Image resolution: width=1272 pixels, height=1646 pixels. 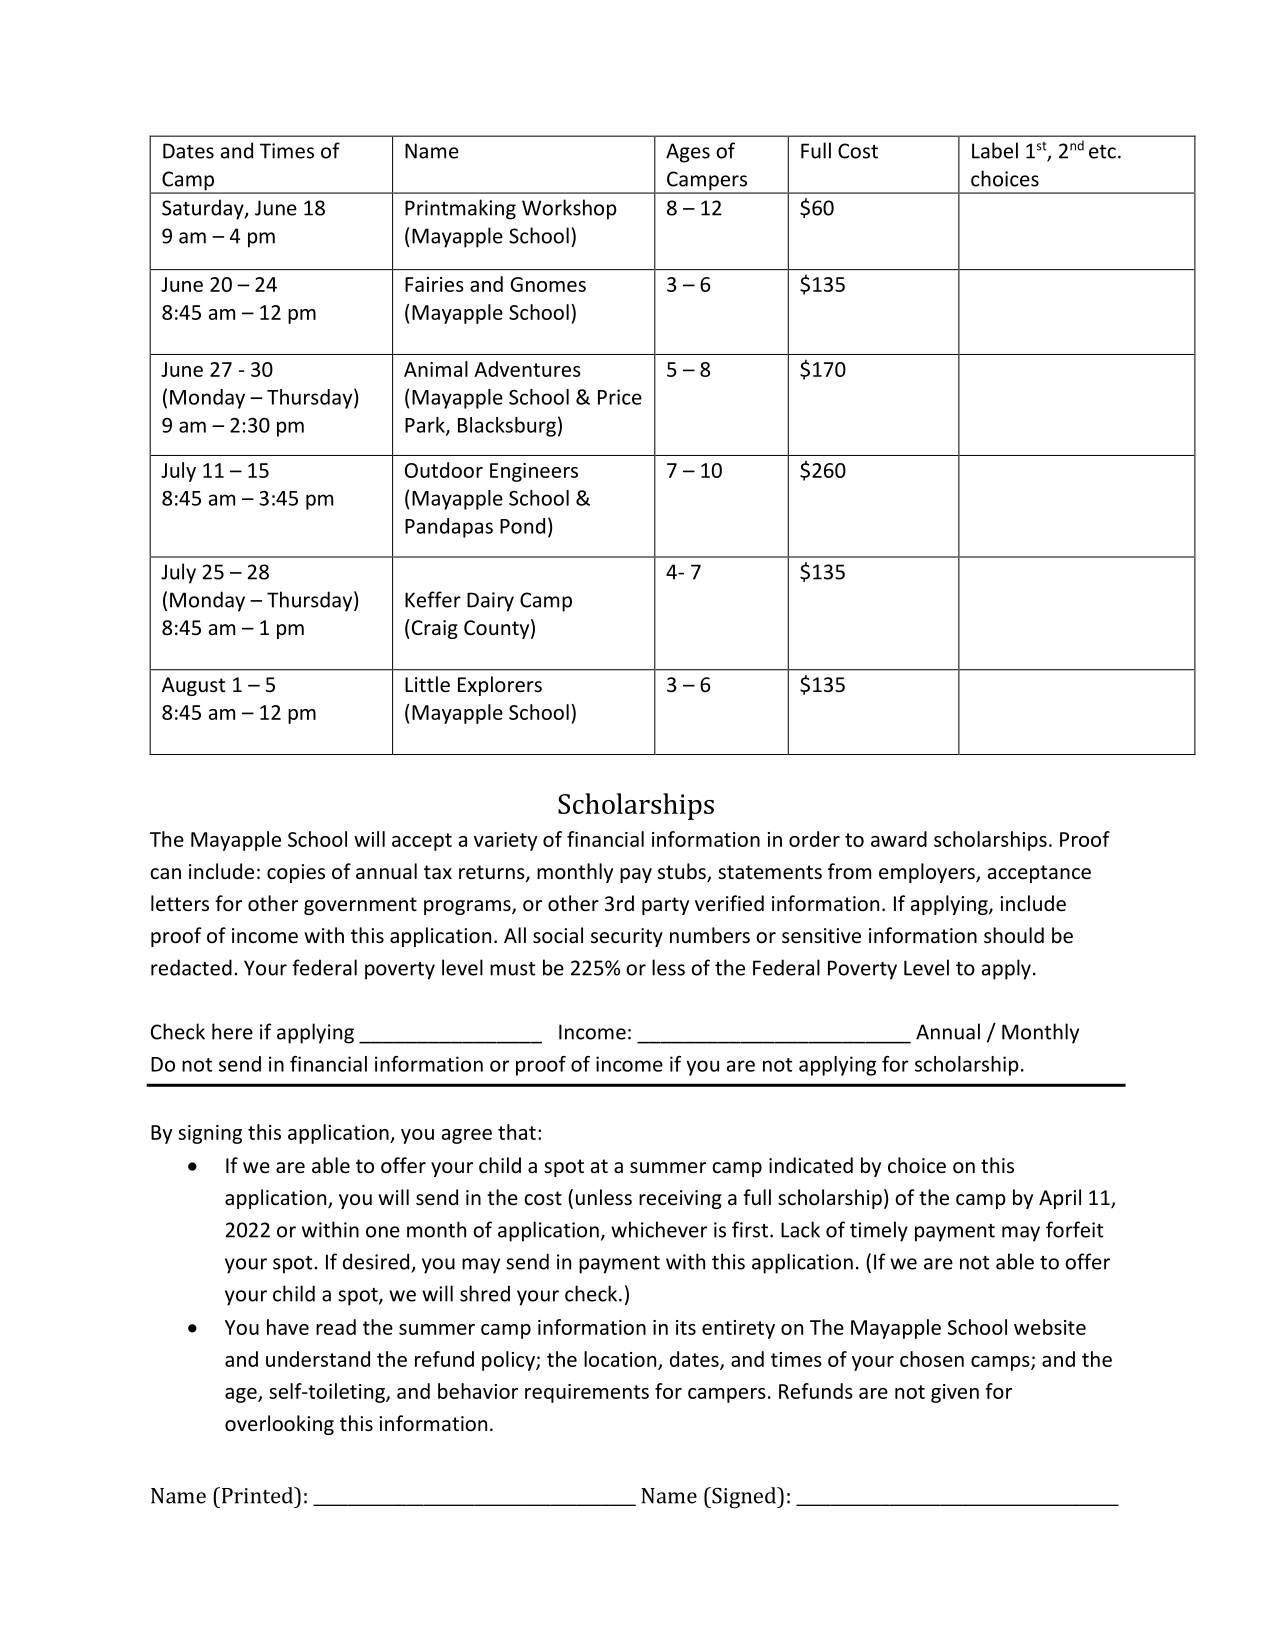 I want to click on given, so click(x=955, y=1393).
